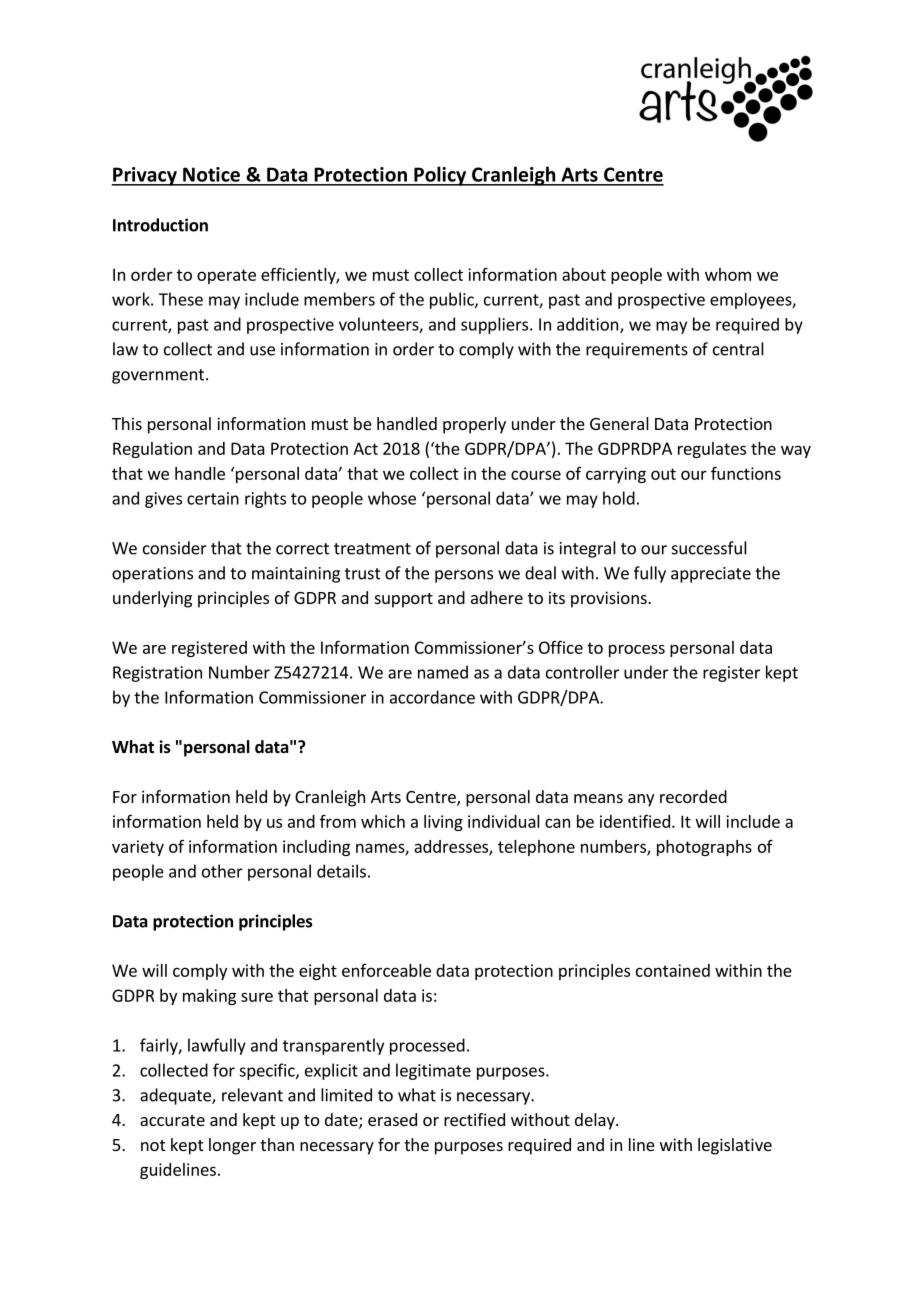  What do you see at coordinates (222, 871) in the document?
I see `other` at bounding box center [222, 871].
